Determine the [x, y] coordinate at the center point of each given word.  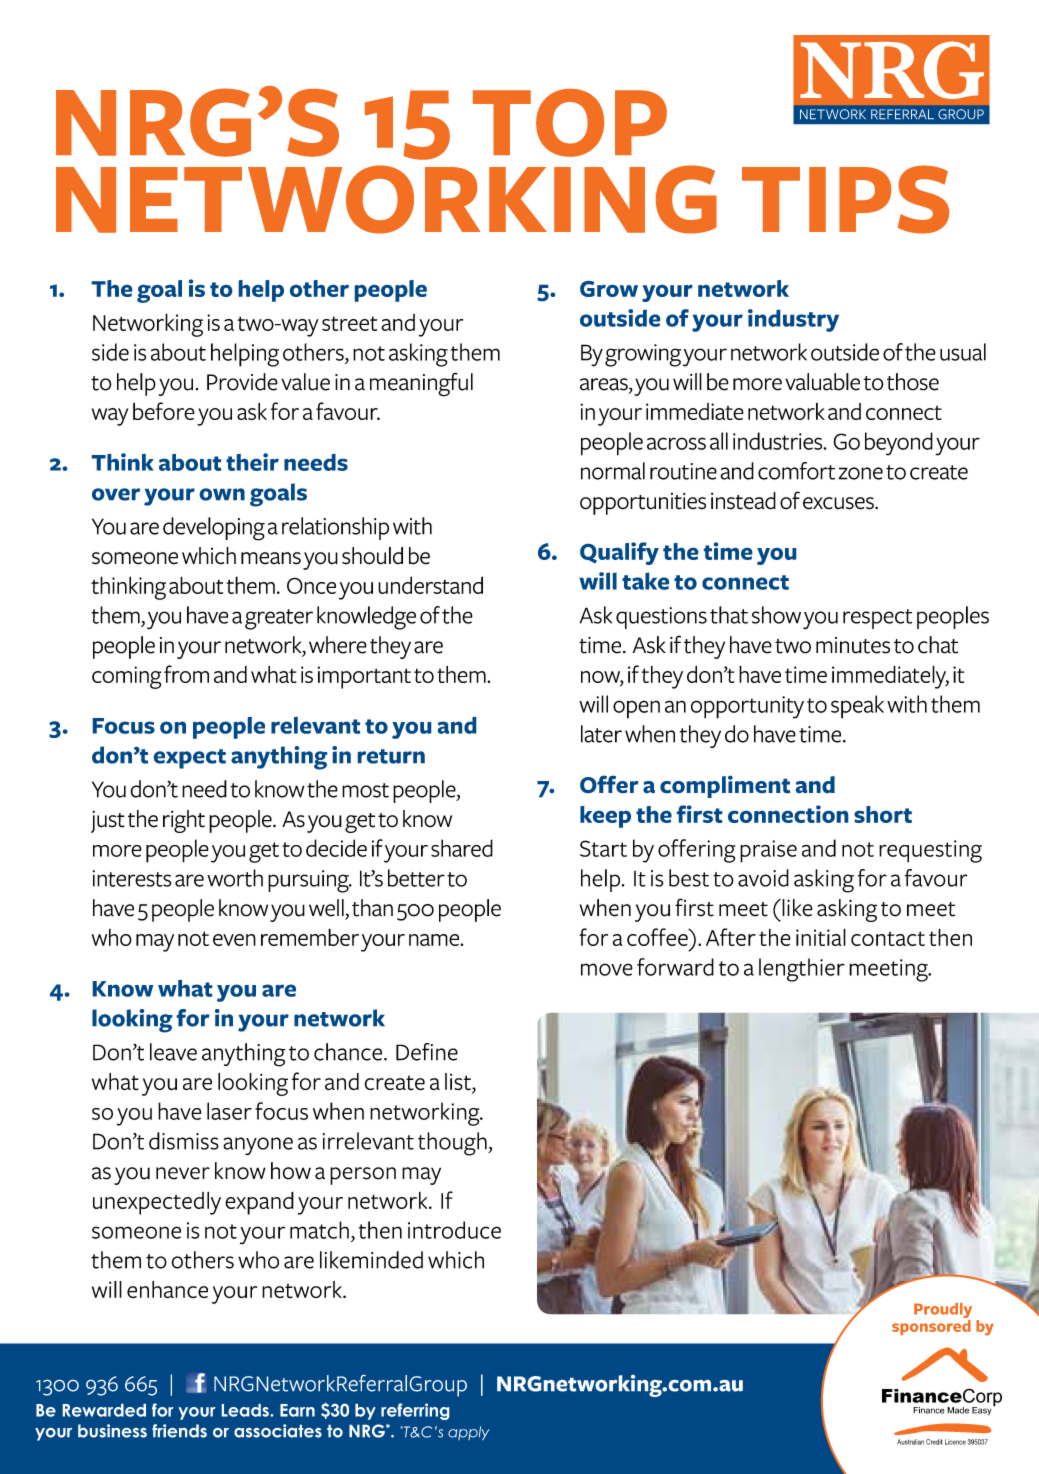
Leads [246, 1410]
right [184, 821]
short [883, 814]
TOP [570, 123]
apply [468, 1433]
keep [605, 817]
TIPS [845, 199]
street [349, 323]
